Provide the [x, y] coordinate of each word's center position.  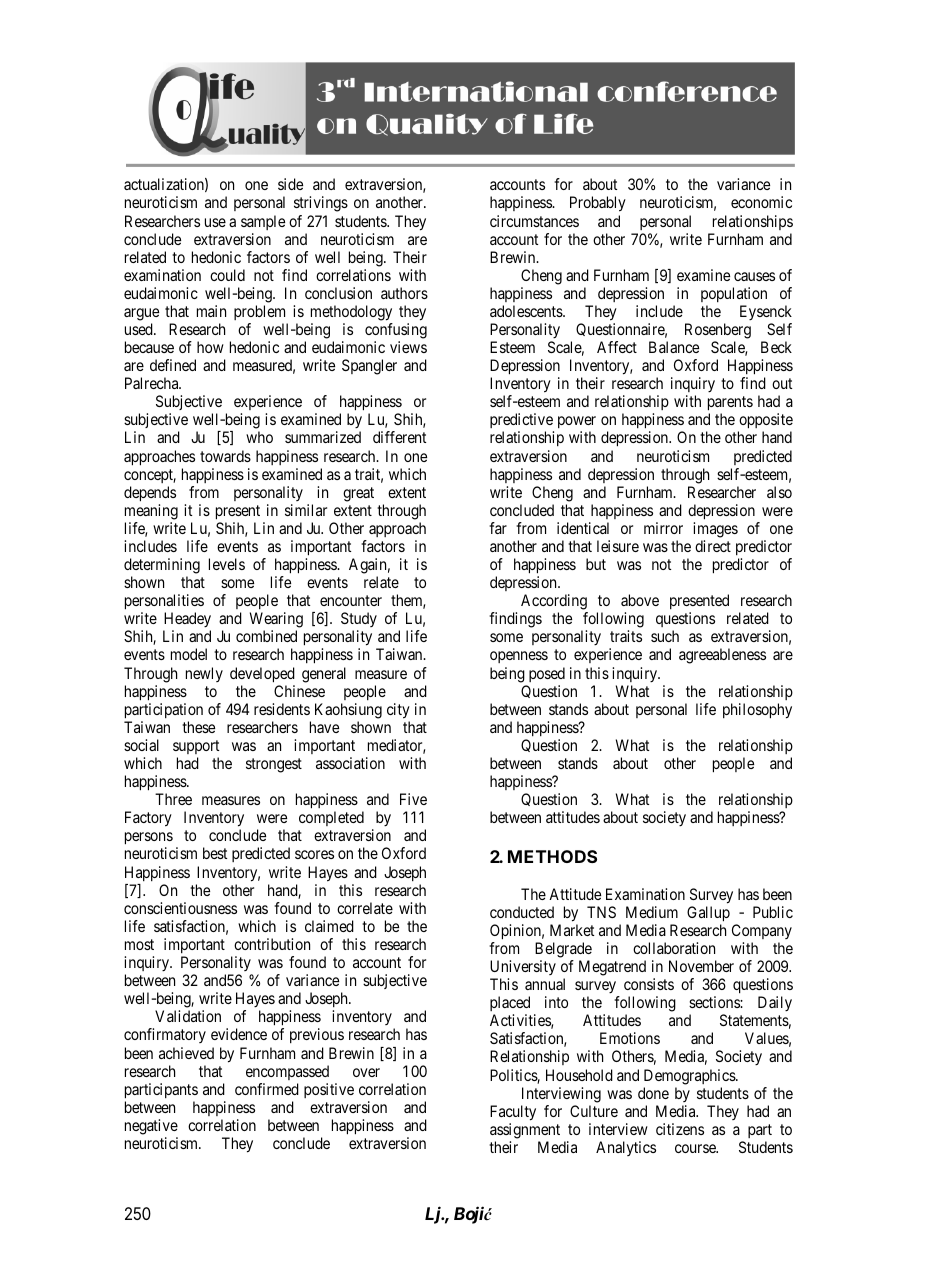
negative [151, 1127]
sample [263, 222]
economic [761, 202]
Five [413, 799]
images [715, 530]
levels [227, 564]
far [498, 528]
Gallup [708, 914]
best [215, 853]
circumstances [534, 221]
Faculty [513, 1113]
